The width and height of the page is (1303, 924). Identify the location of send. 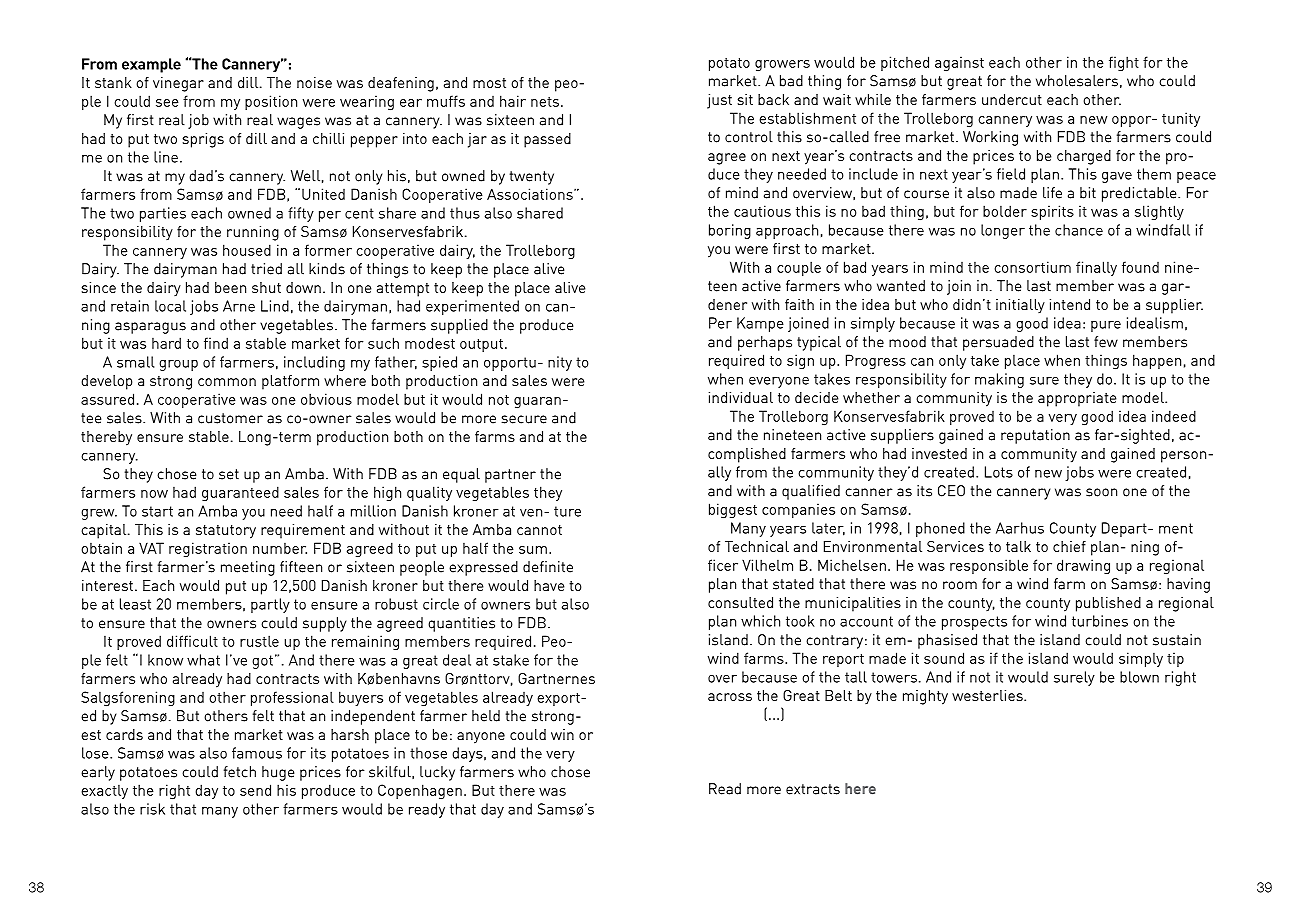
(255, 790).
